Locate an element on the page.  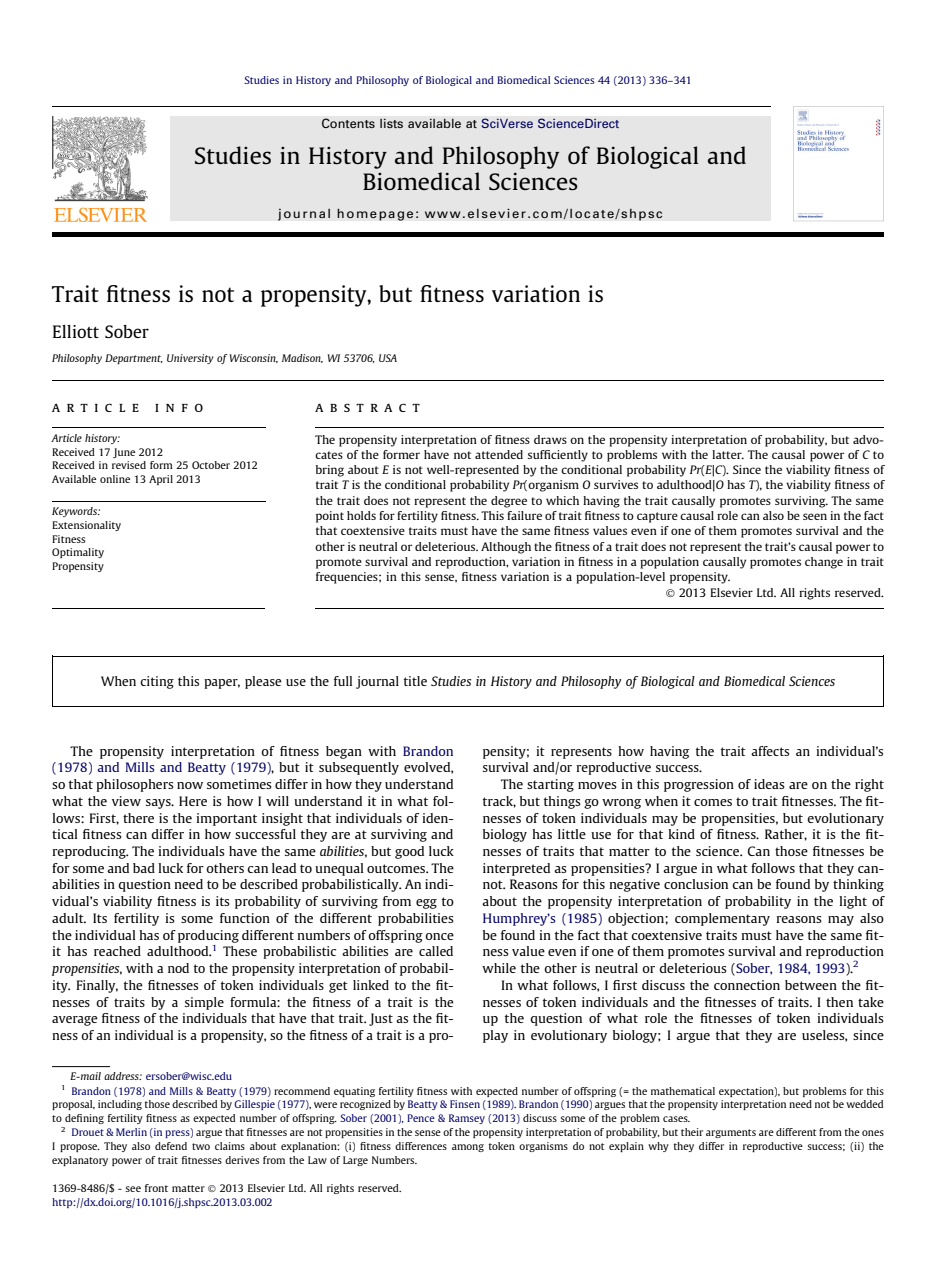
attended is located at coordinates (499, 454).
